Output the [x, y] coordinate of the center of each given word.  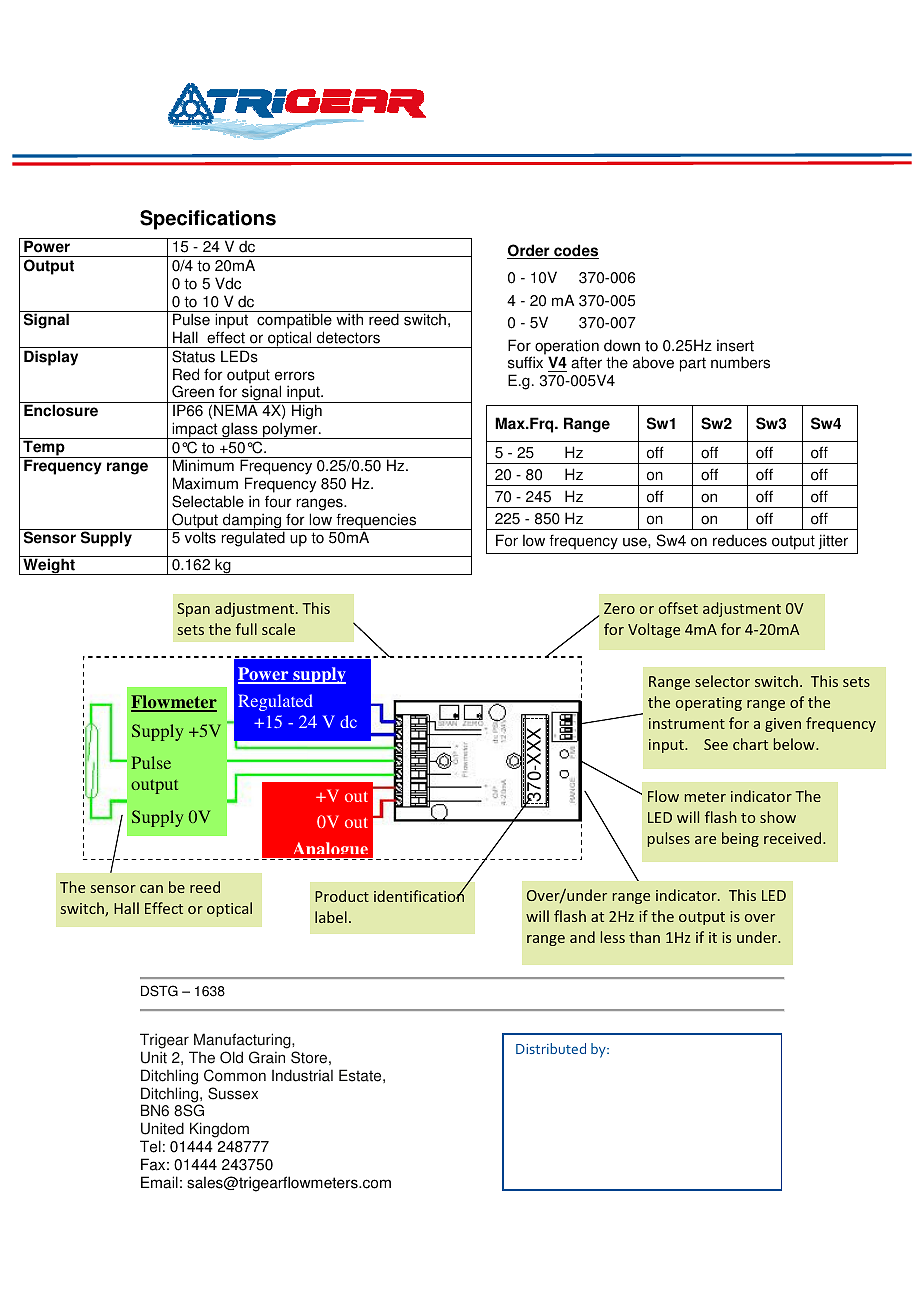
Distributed [551, 1048]
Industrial [302, 1075]
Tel [150, 1146]
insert [735, 345]
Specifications [208, 220]
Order [529, 251]
